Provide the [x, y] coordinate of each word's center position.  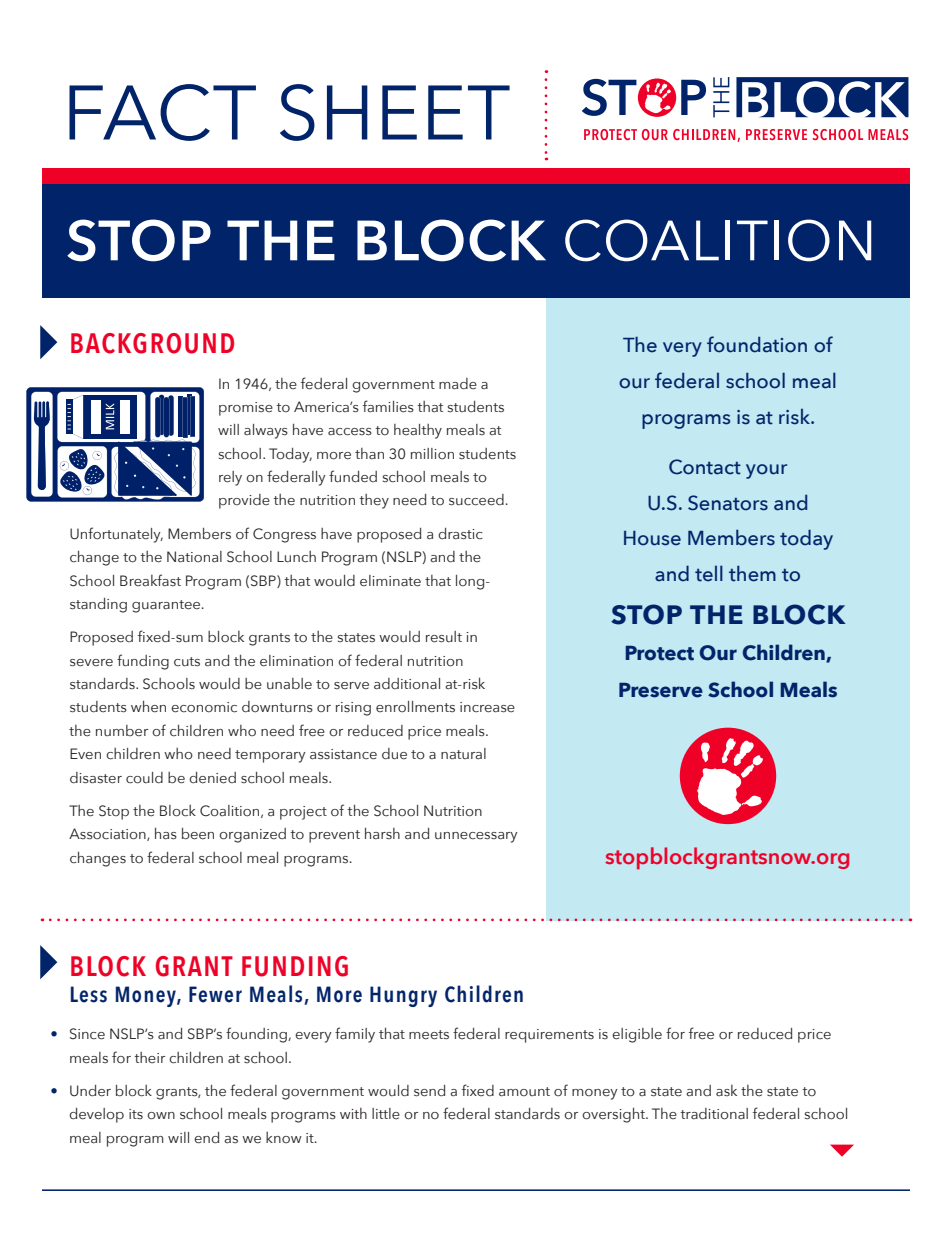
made [458, 384]
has [166, 833]
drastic [460, 534]
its [136, 1114]
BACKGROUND [152, 343]
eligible [637, 1035]
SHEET [395, 112]
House [652, 538]
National [194, 557]
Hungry [403, 996]
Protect [659, 653]
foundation [757, 344]
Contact [705, 467]
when [148, 706]
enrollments [415, 707]
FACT [162, 112]
